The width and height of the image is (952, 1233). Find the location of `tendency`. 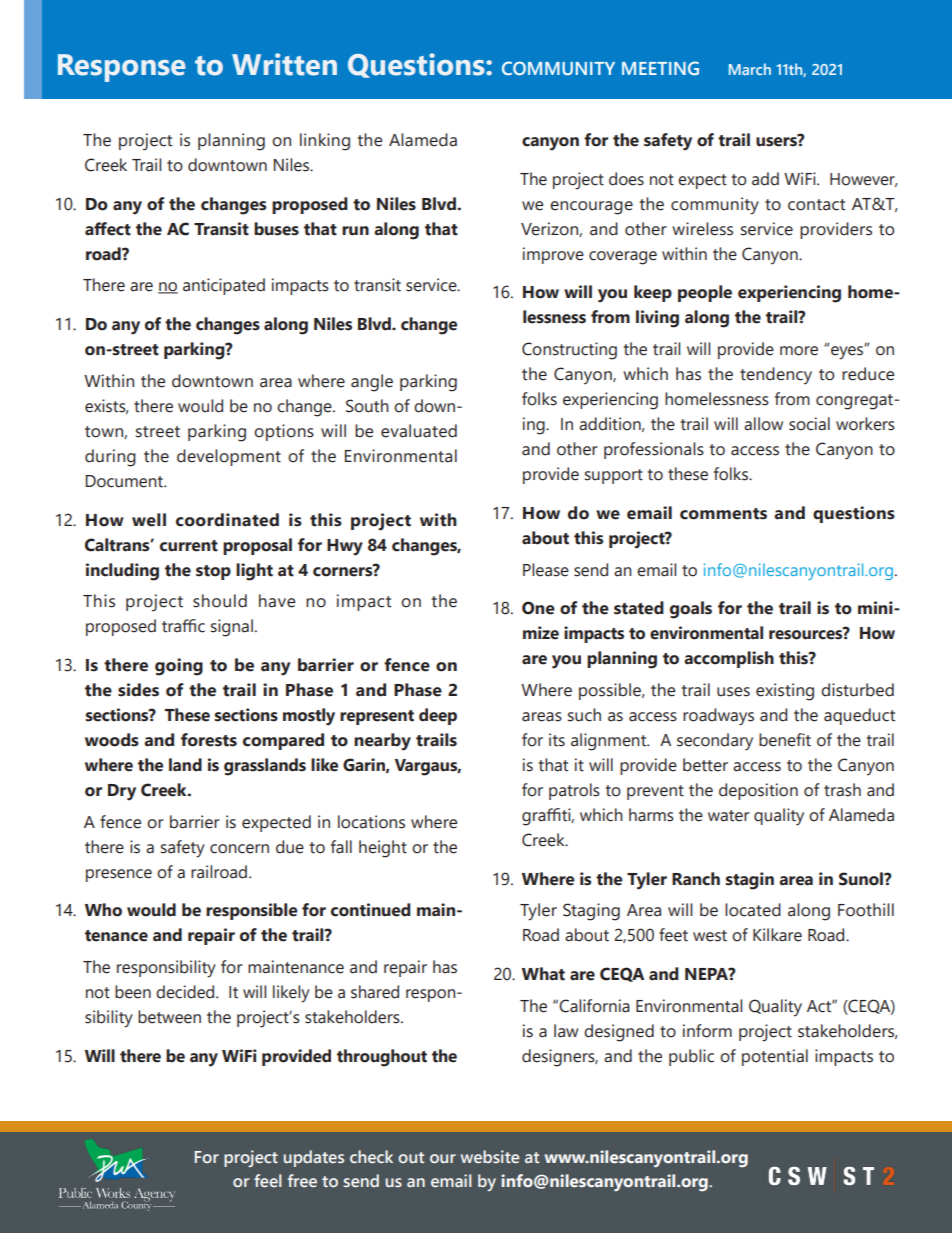

tendency is located at coordinates (776, 376).
